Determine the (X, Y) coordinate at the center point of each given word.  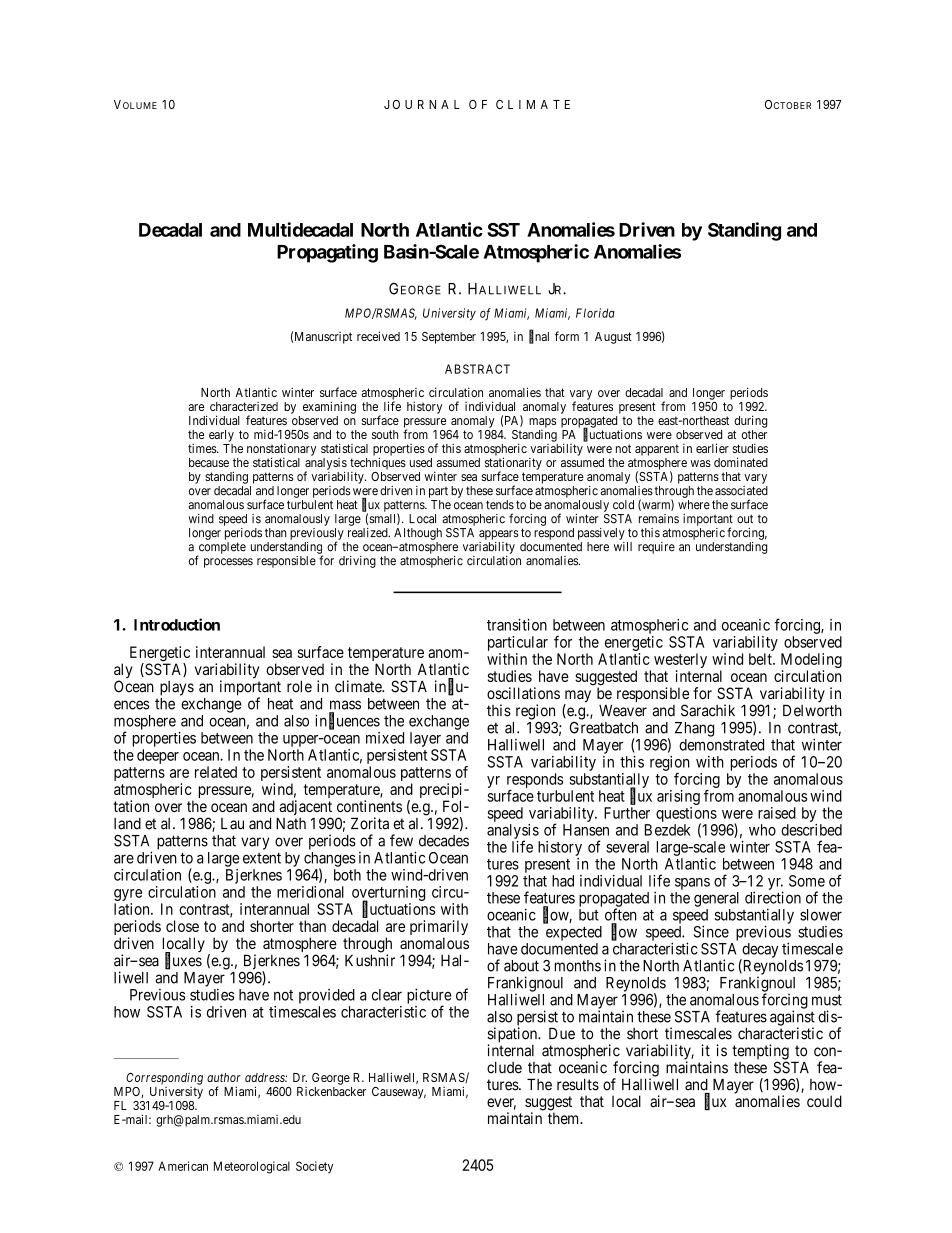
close (182, 926)
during (750, 421)
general (716, 899)
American (183, 1166)
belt (761, 659)
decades (444, 841)
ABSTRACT (477, 369)
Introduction (177, 624)
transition (517, 625)
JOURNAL (422, 104)
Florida (595, 313)
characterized (244, 406)
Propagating (327, 253)
